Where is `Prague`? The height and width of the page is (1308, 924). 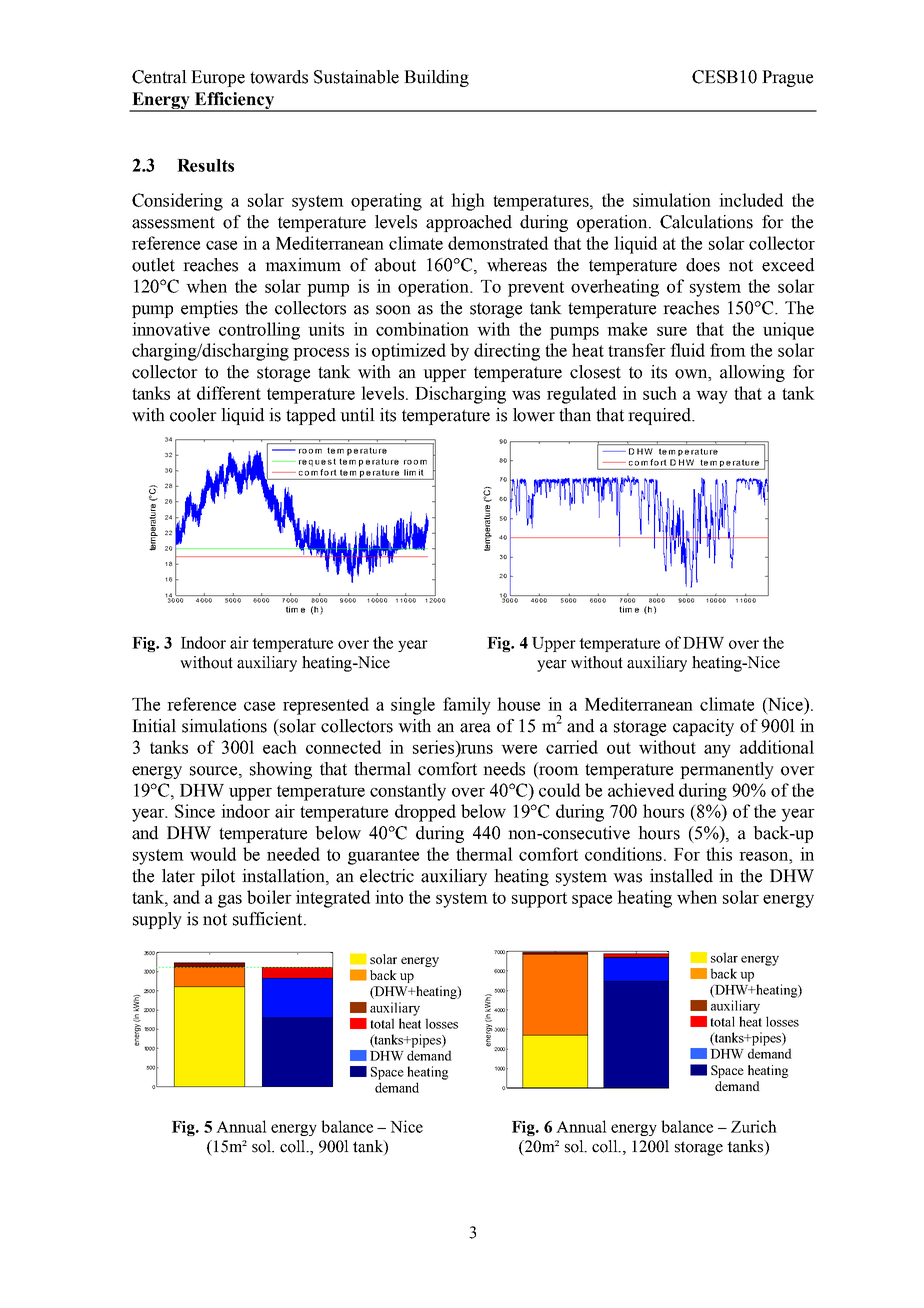
Prague is located at coordinates (787, 78).
